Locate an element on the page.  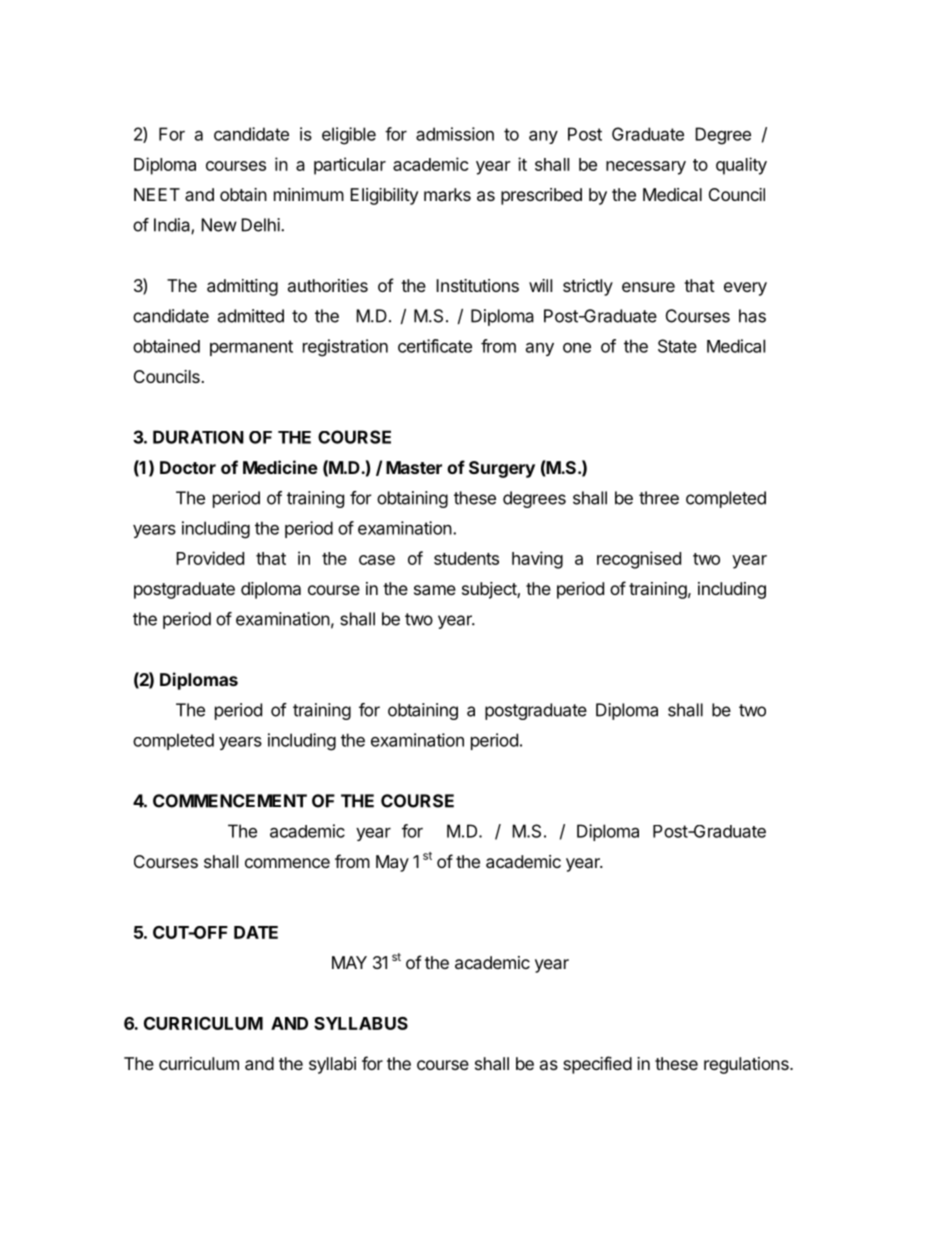
SYLLABUS is located at coordinates (361, 1023).
